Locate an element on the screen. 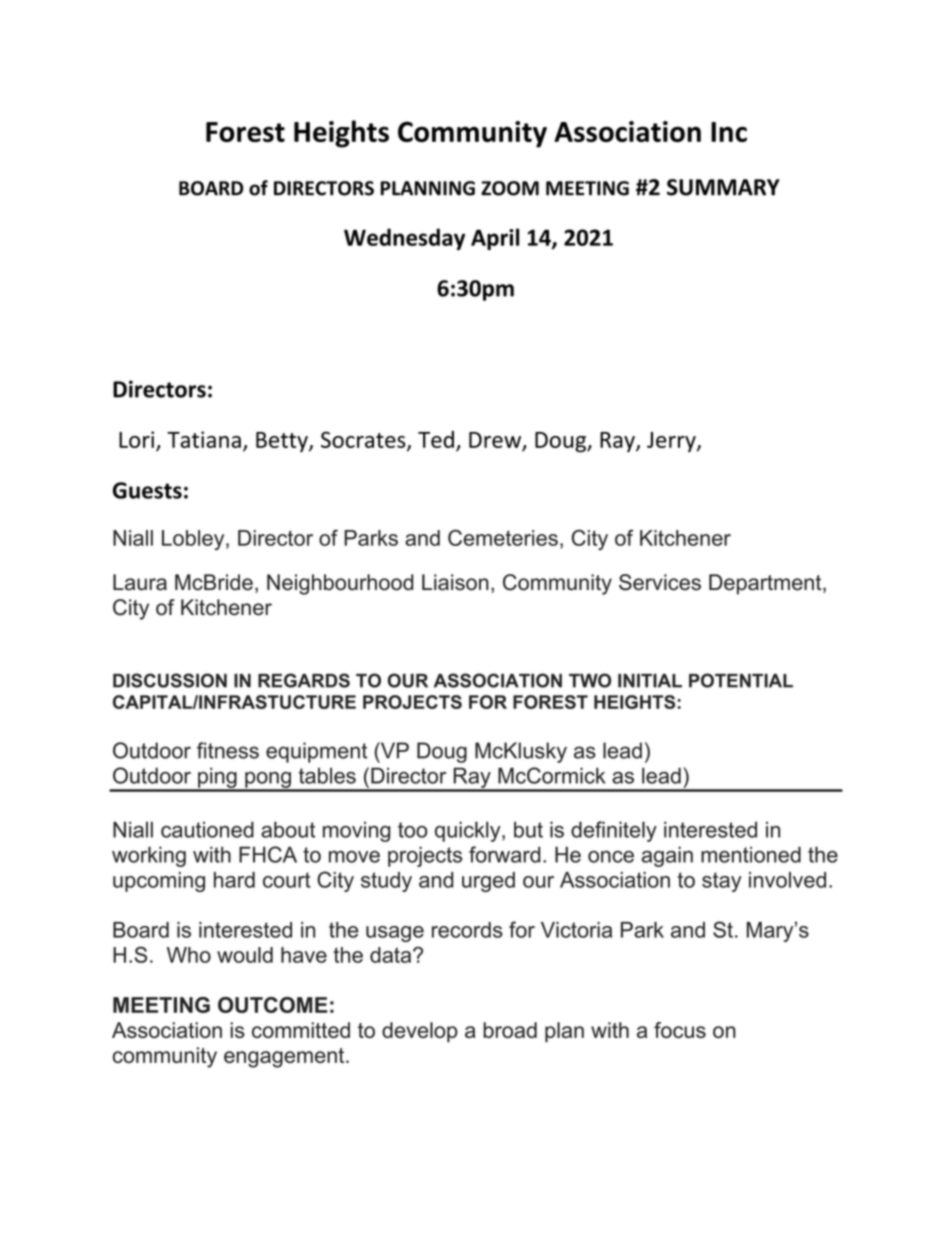  ZOOM is located at coordinates (510, 188).
